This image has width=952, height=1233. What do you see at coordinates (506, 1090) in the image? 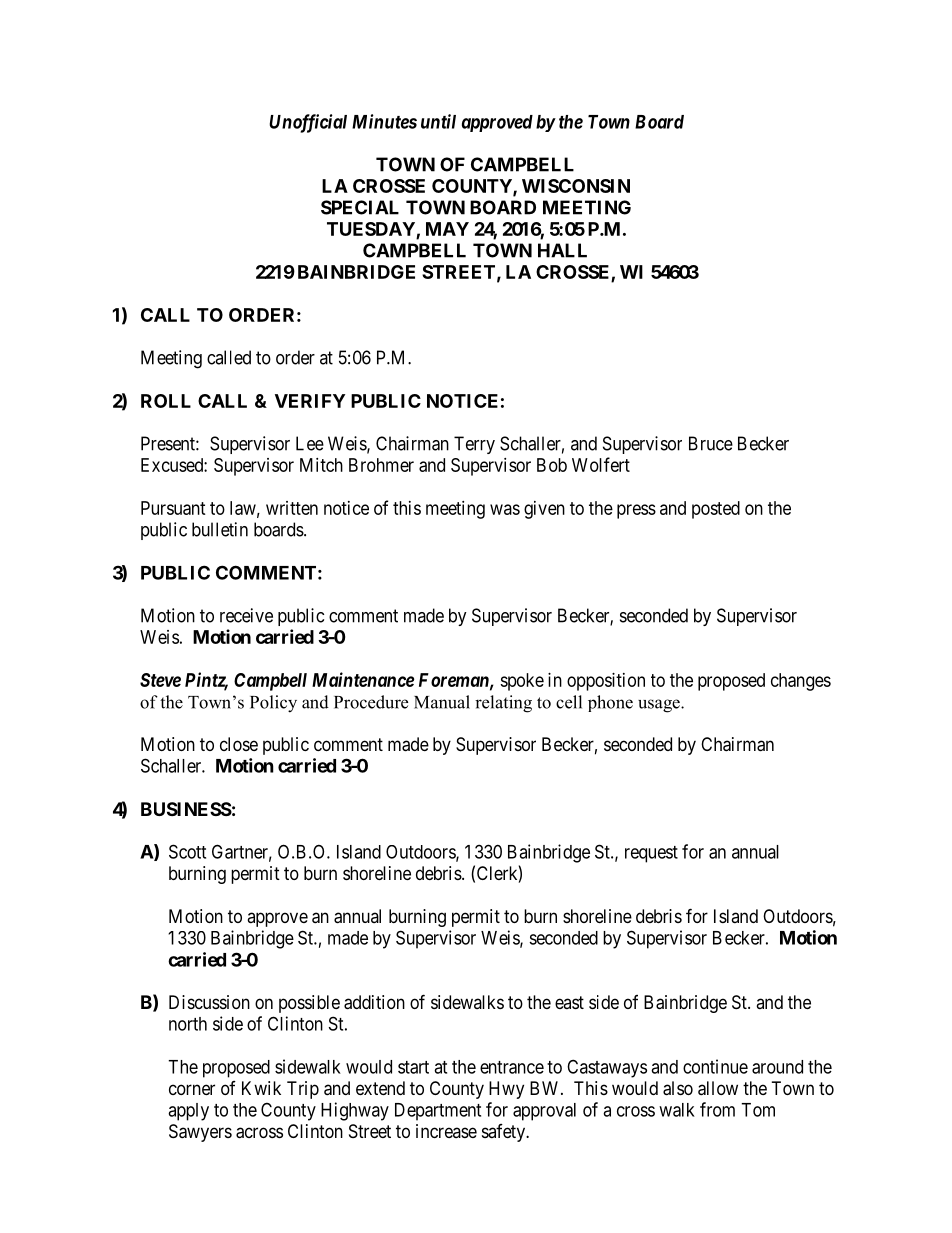
I see `Hwy` at bounding box center [506, 1090].
